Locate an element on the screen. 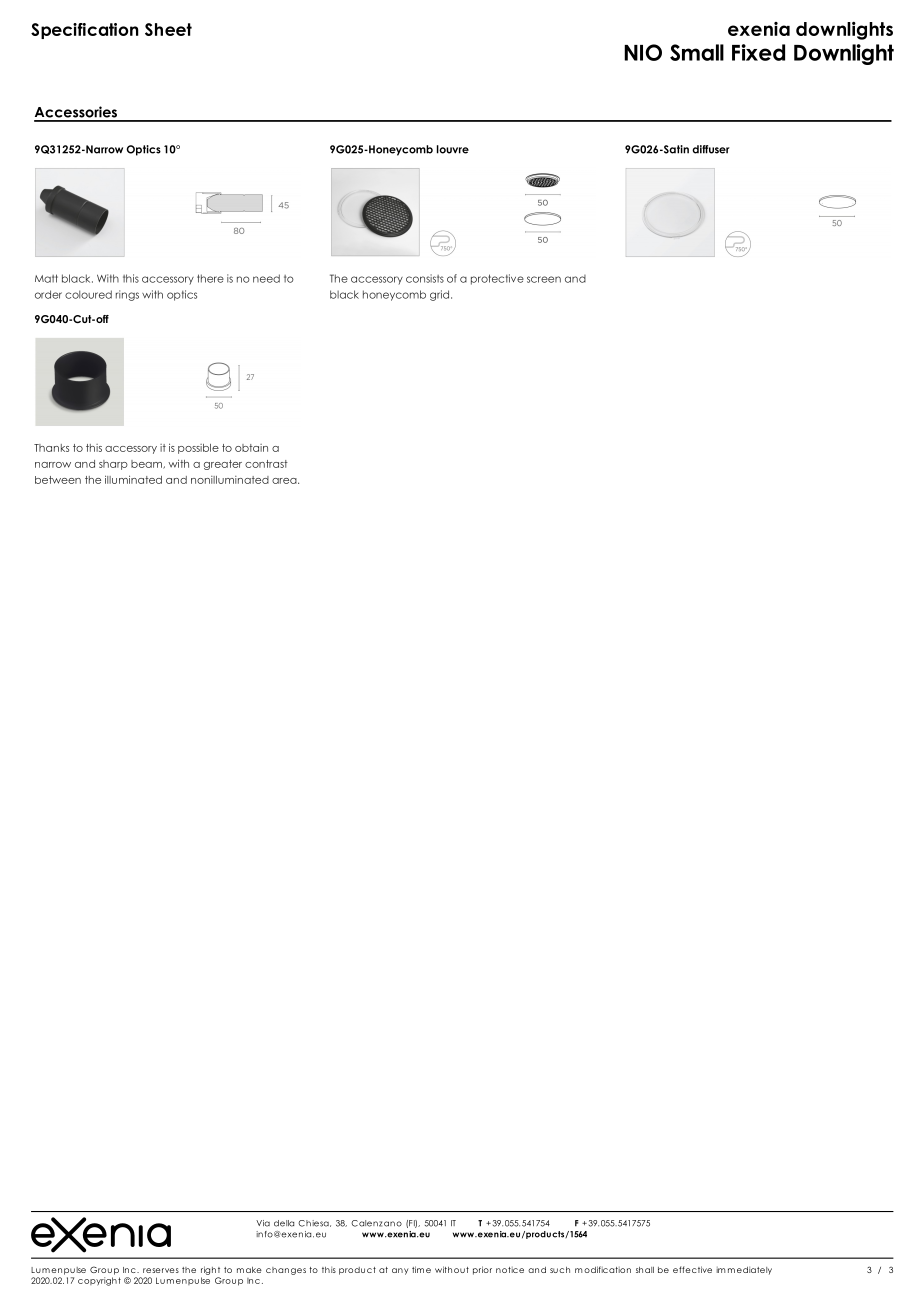 This screenshot has height=1308, width=924. louvre is located at coordinates (453, 149).
